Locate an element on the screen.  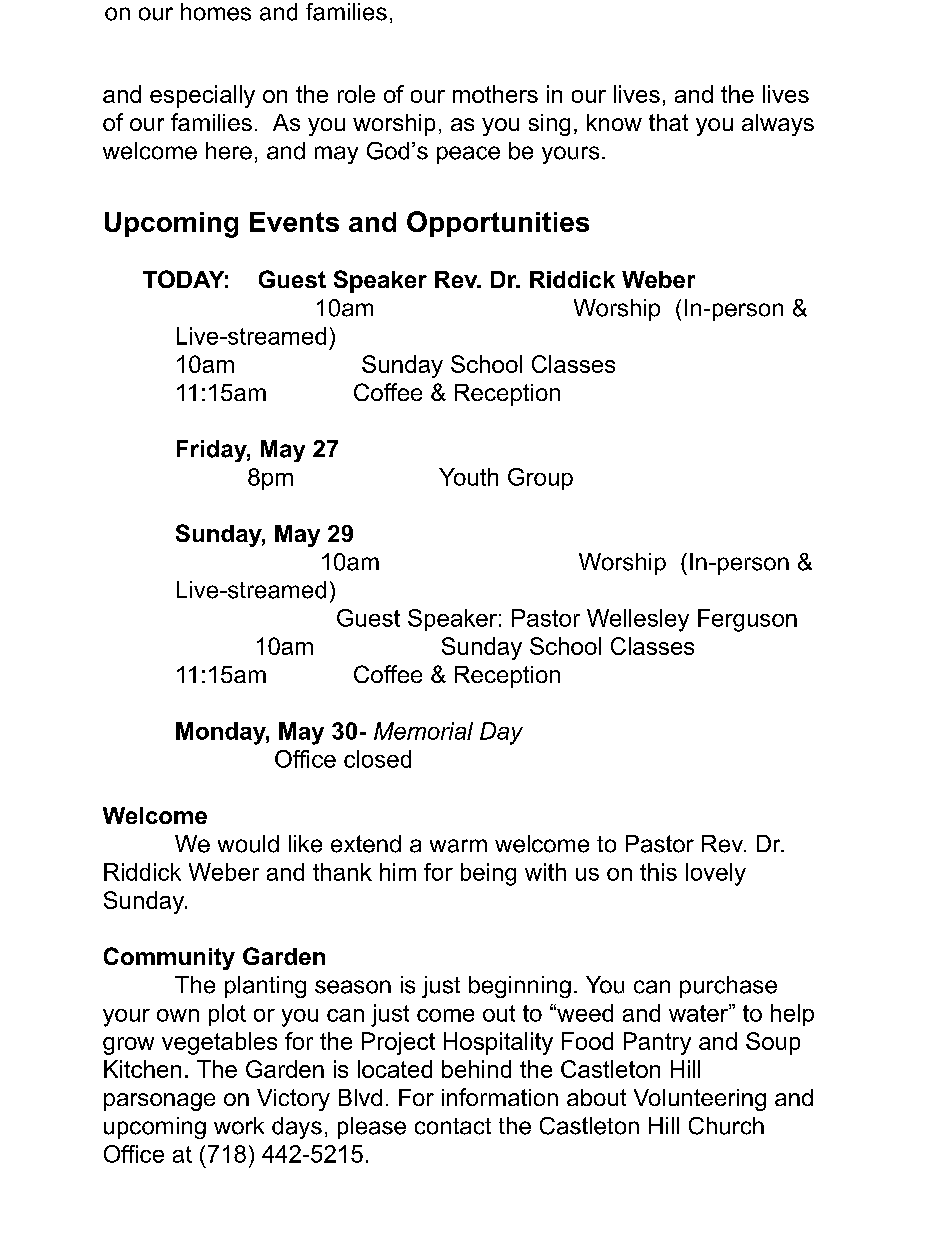
homes is located at coordinates (216, 12).
